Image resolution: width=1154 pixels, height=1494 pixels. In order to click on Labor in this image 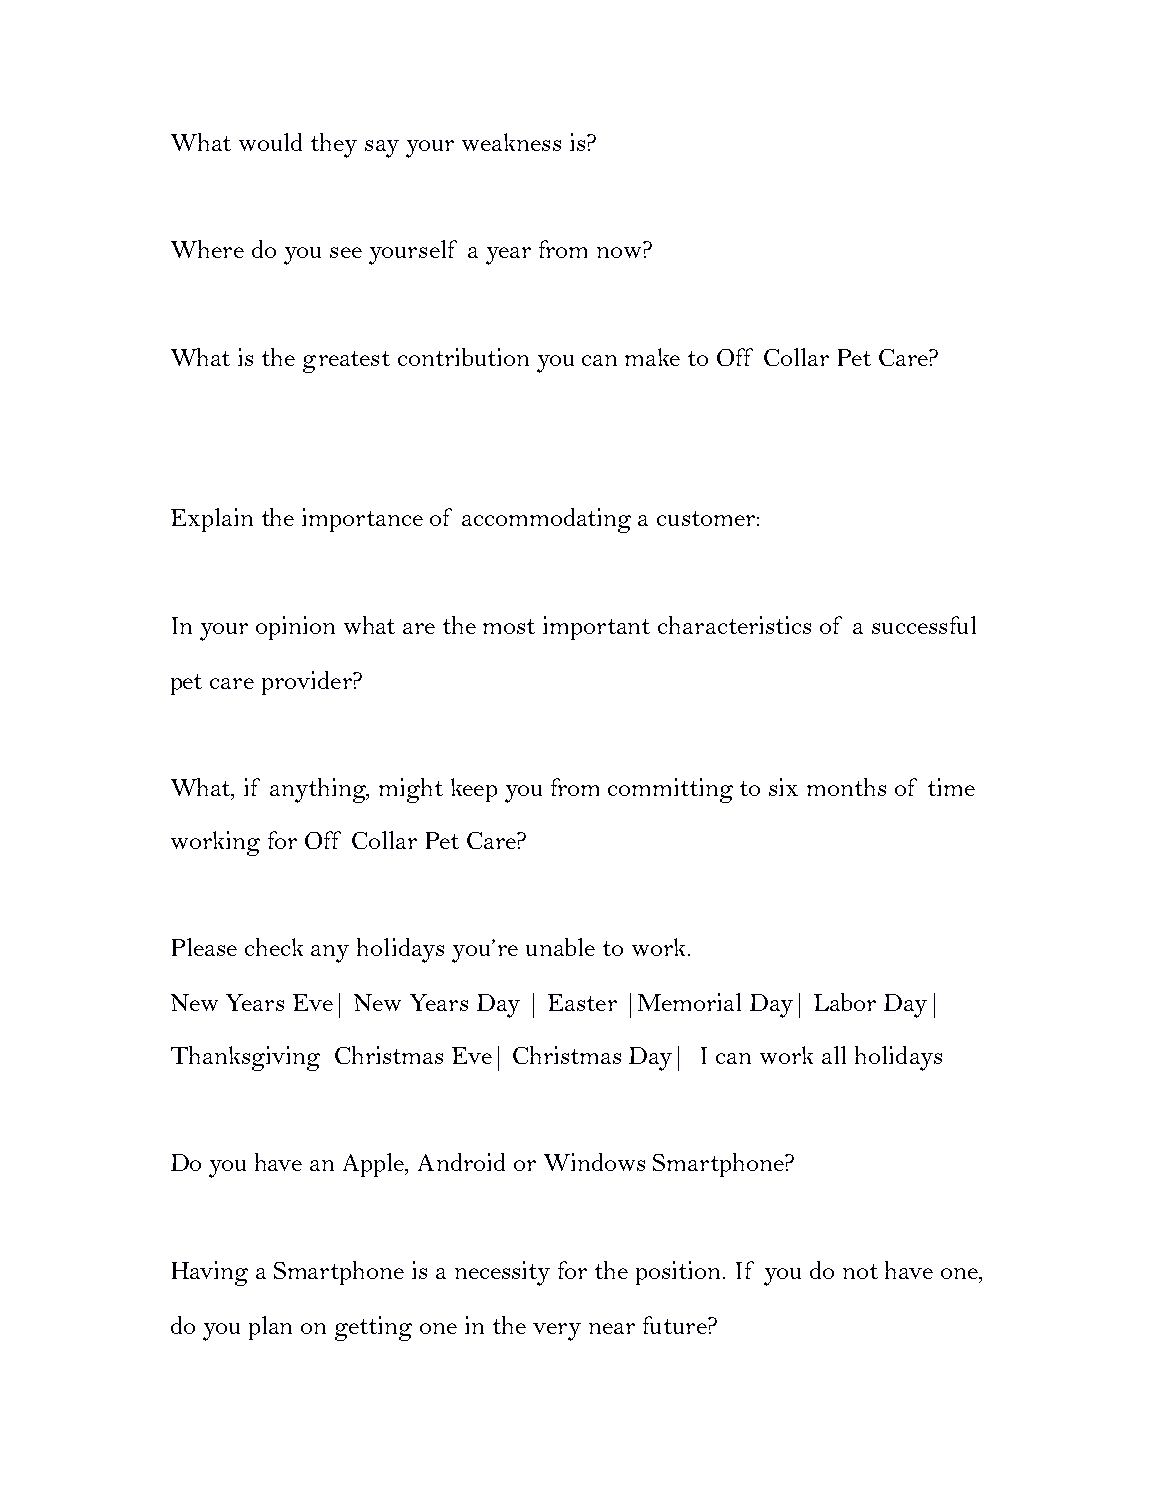, I will do `click(845, 1002)`.
